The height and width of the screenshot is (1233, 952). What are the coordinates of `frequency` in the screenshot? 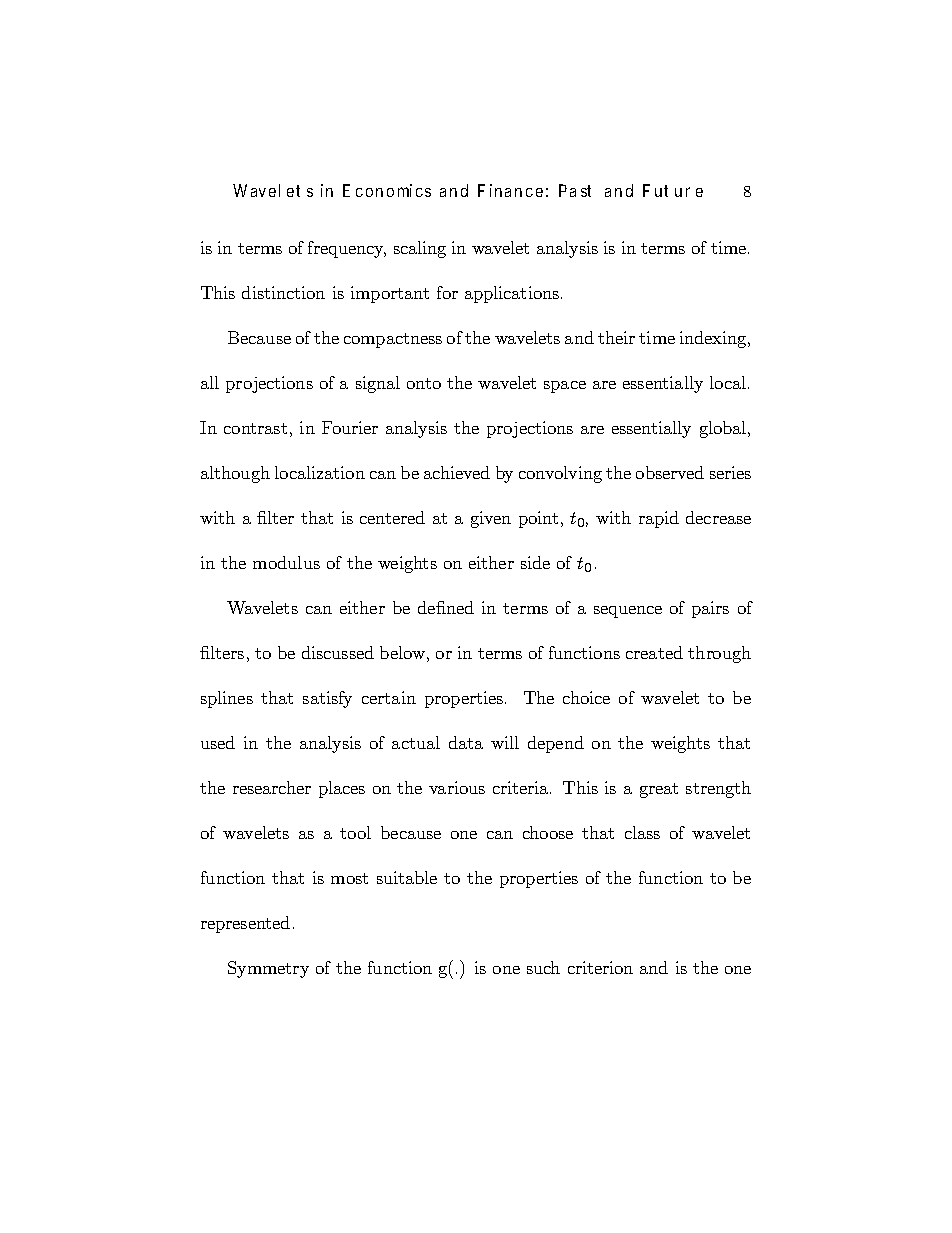 It's located at (347, 249).
